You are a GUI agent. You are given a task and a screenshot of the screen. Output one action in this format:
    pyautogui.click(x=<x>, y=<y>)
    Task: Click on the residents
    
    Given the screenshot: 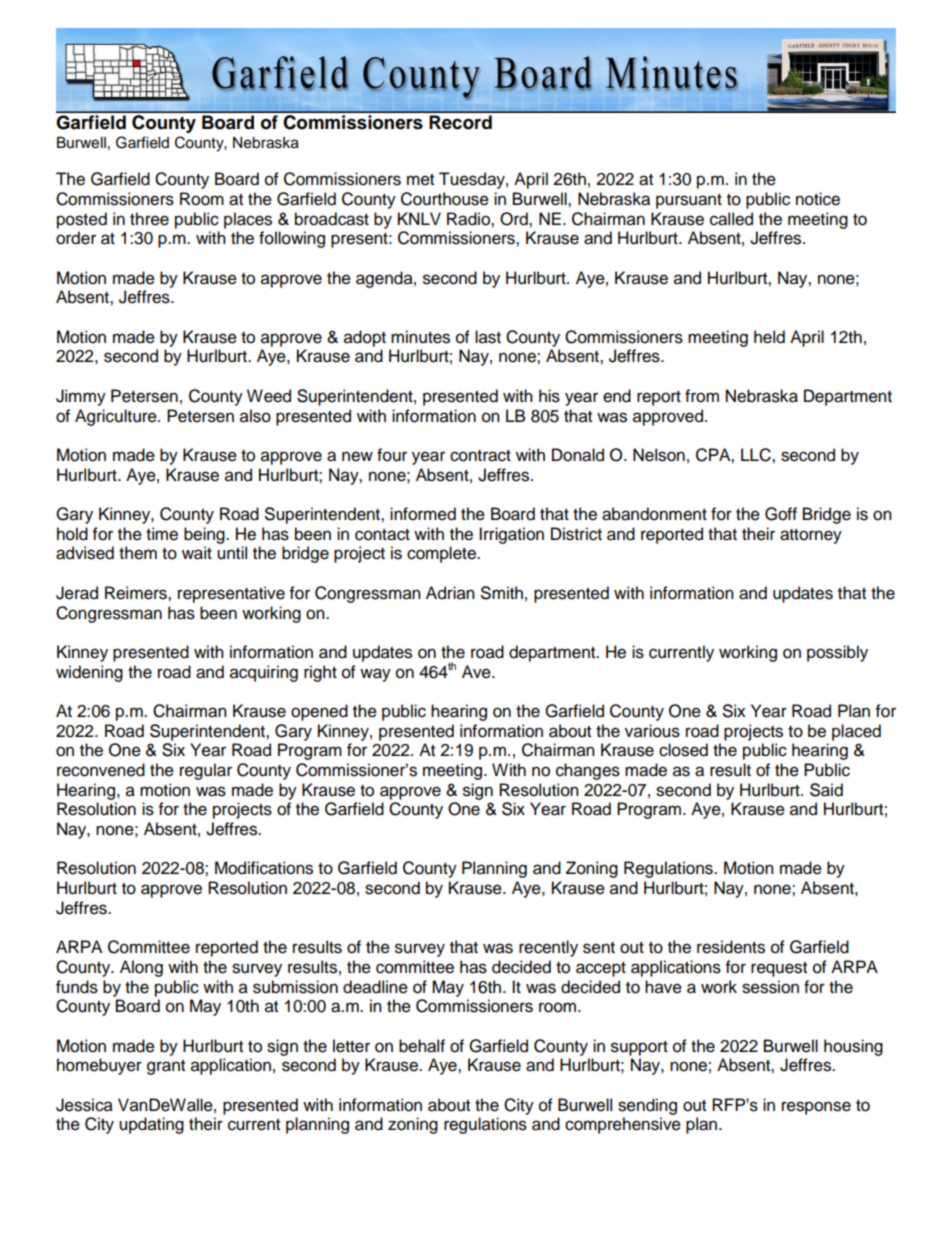 What is the action you would take?
    pyautogui.click(x=731, y=947)
